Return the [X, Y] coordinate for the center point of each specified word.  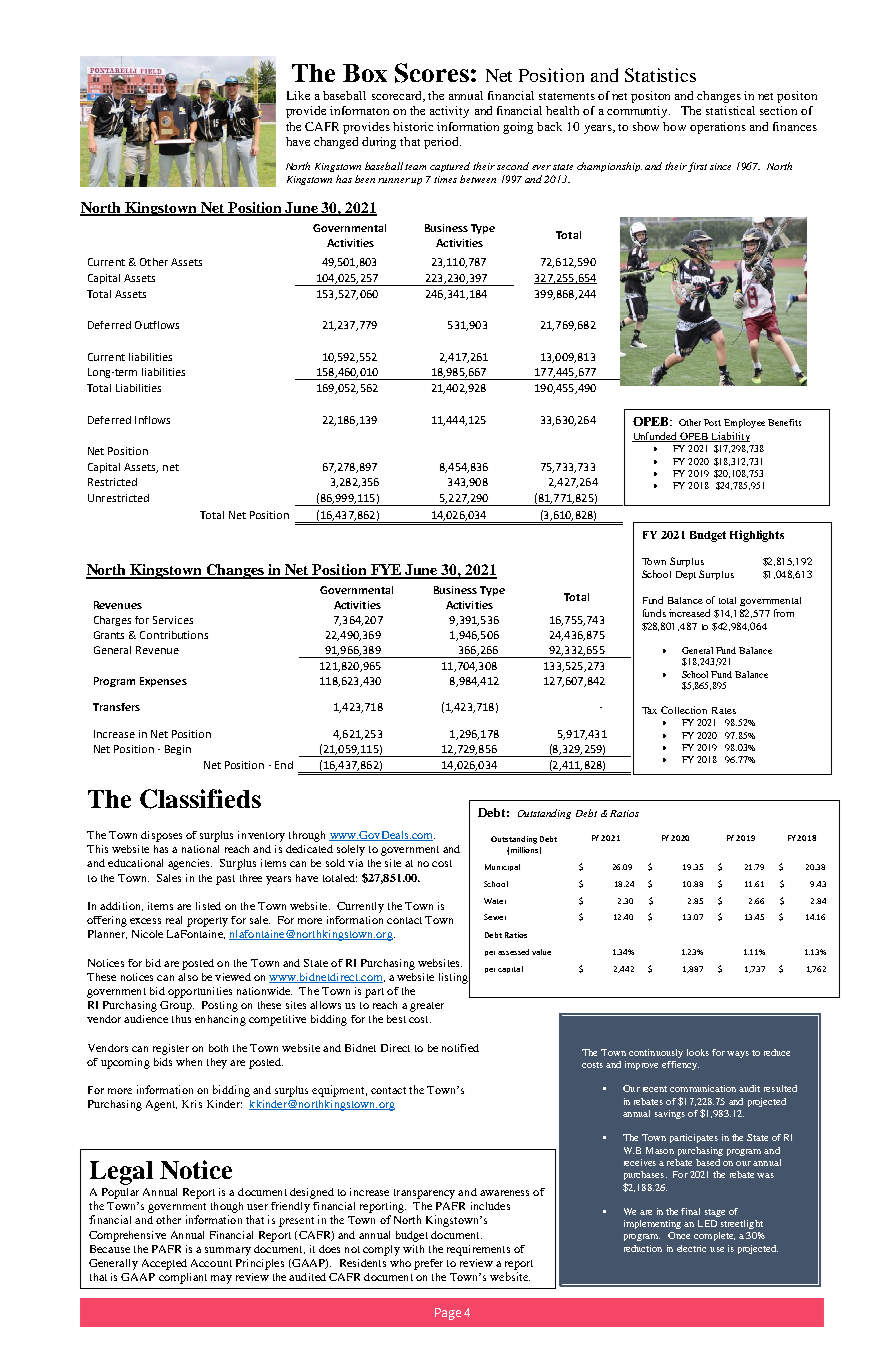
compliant [183, 1278]
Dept [686, 575]
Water [495, 901]
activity [449, 112]
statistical [730, 110]
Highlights [757, 536]
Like [298, 95]
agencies [190, 864]
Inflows [152, 420]
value [541, 952]
